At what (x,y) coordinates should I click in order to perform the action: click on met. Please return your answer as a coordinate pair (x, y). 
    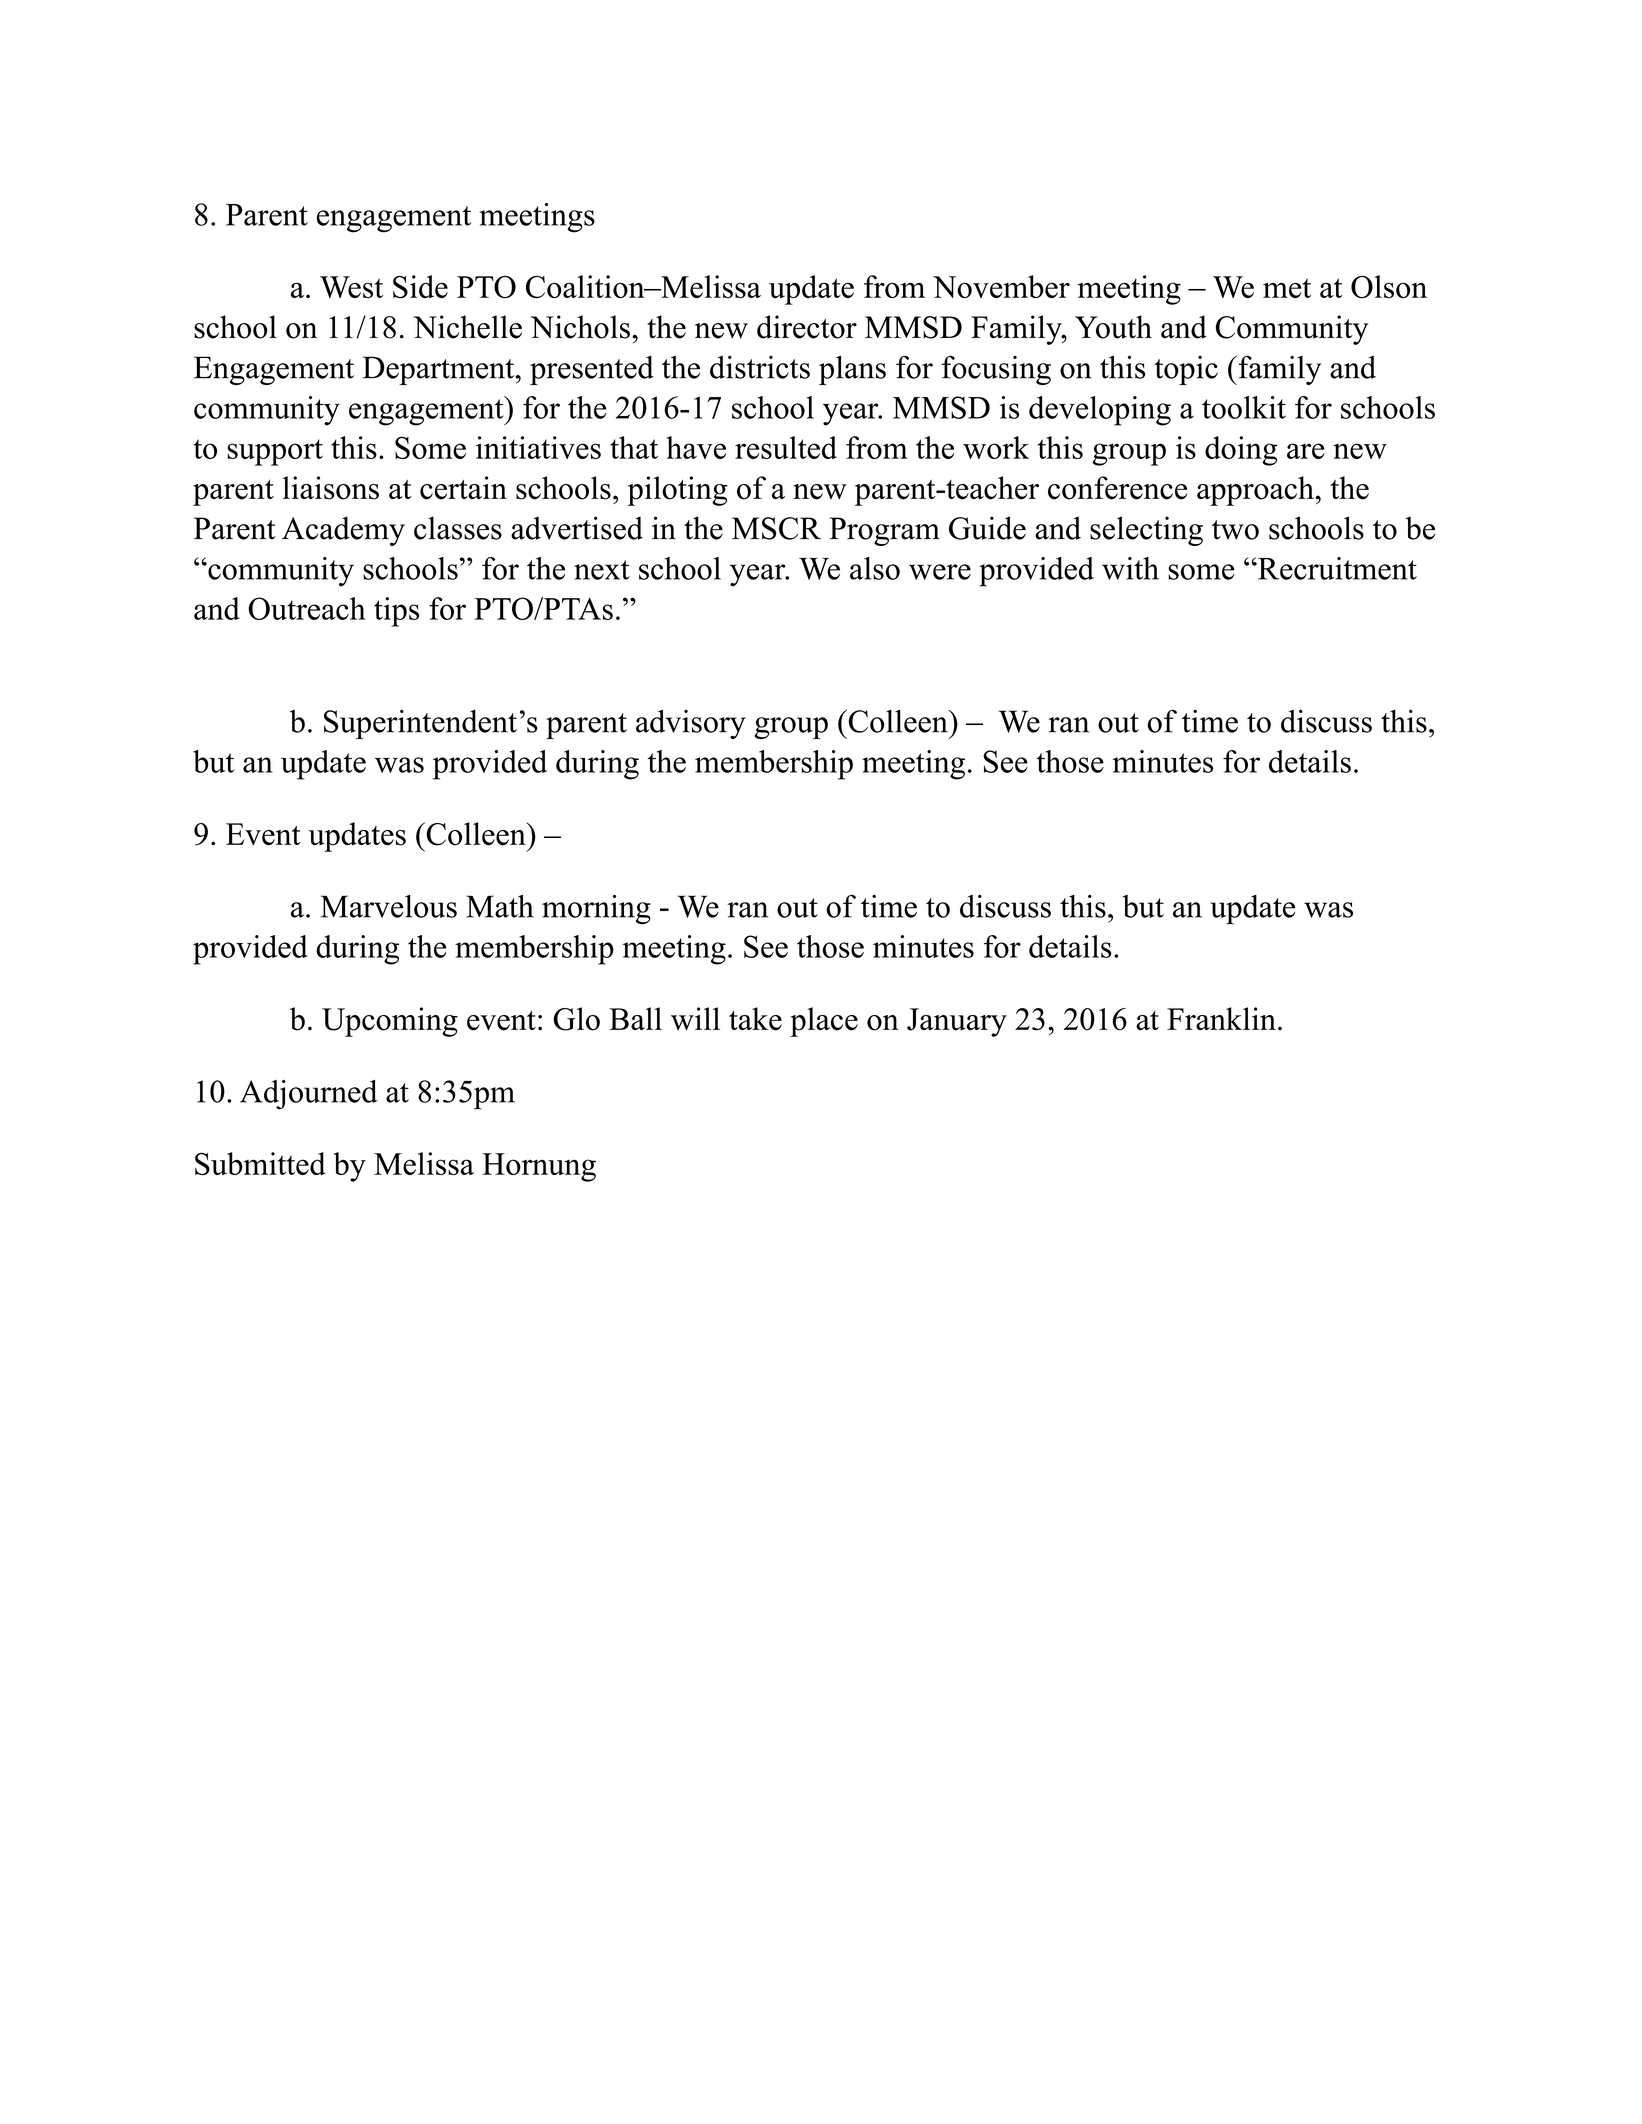
    Looking at the image, I should click on (1287, 288).
